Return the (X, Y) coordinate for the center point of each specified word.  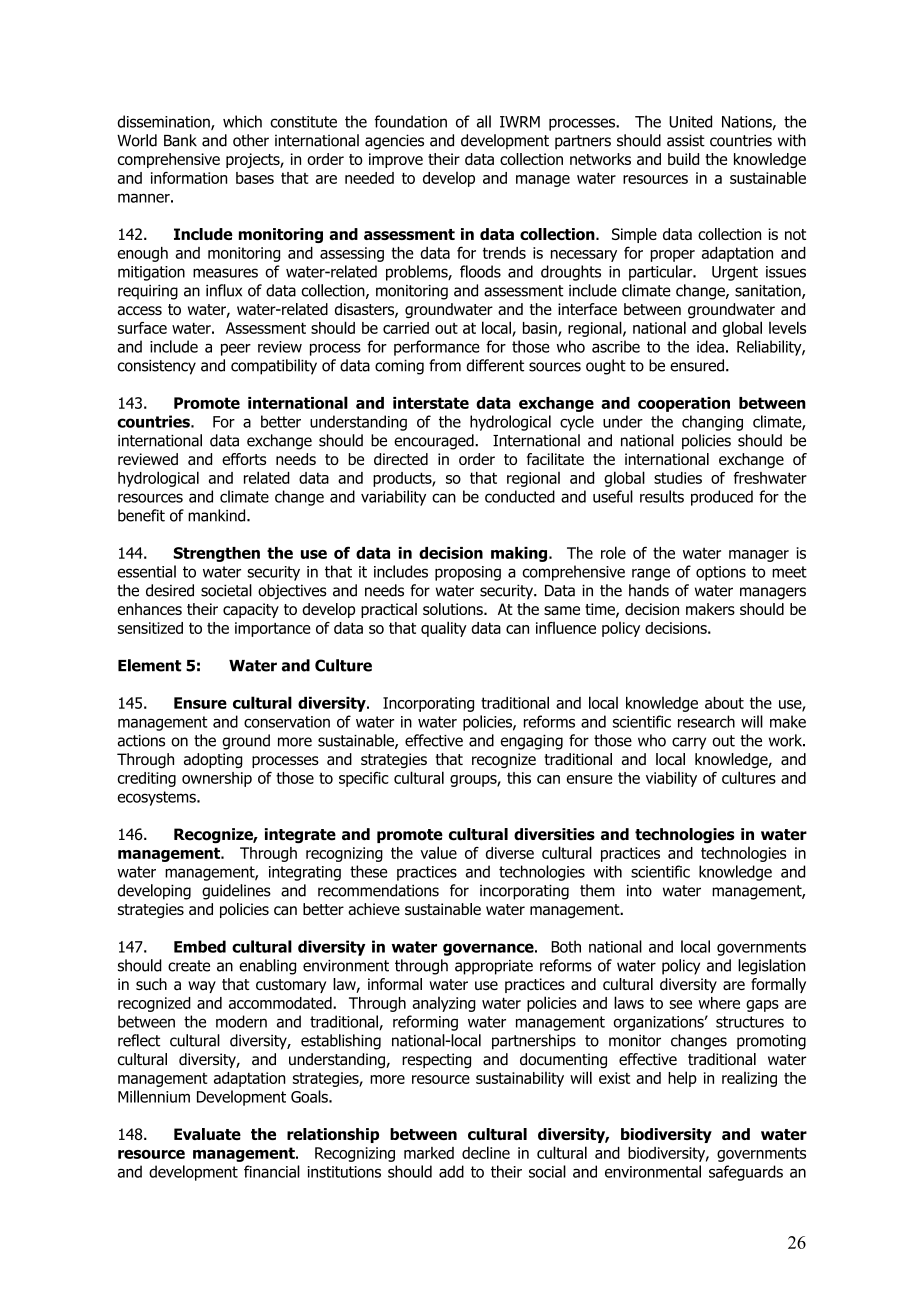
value (438, 852)
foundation (411, 121)
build (683, 159)
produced (722, 498)
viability (671, 779)
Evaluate (207, 1134)
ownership (217, 779)
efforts (244, 459)
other (251, 140)
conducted (520, 496)
